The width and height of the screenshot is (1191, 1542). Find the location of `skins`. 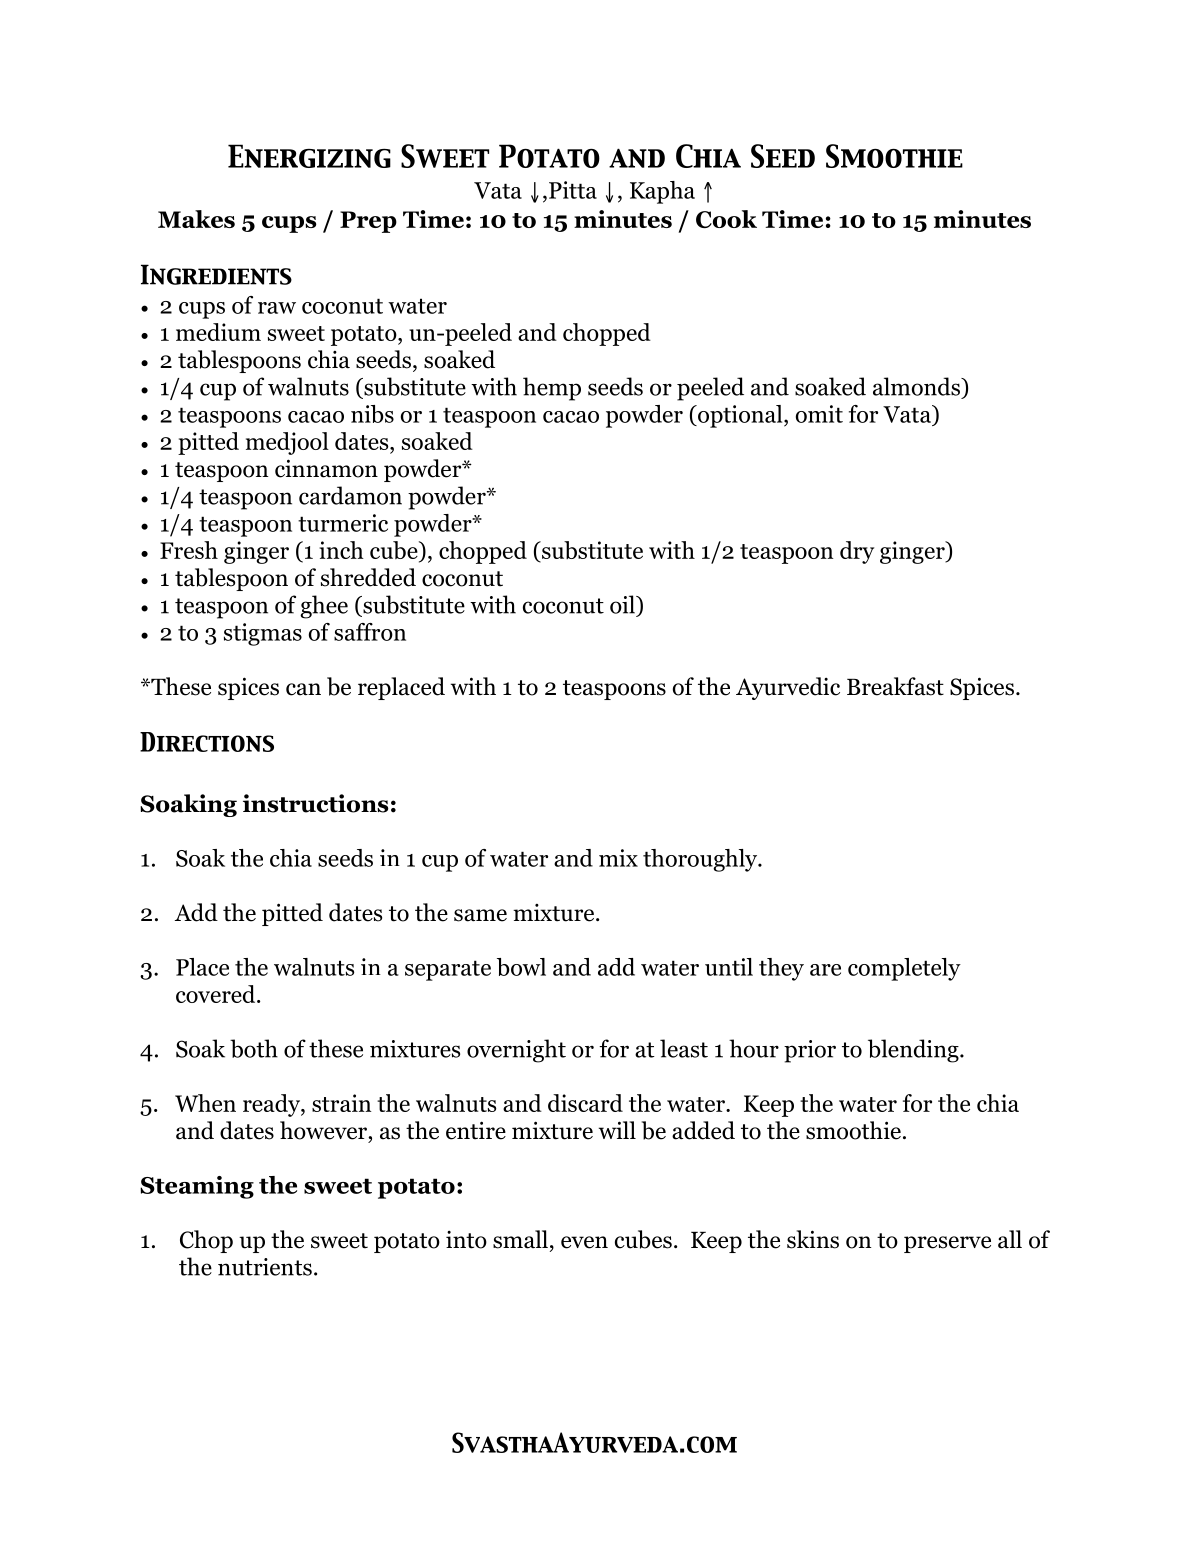

skins is located at coordinates (813, 1239).
